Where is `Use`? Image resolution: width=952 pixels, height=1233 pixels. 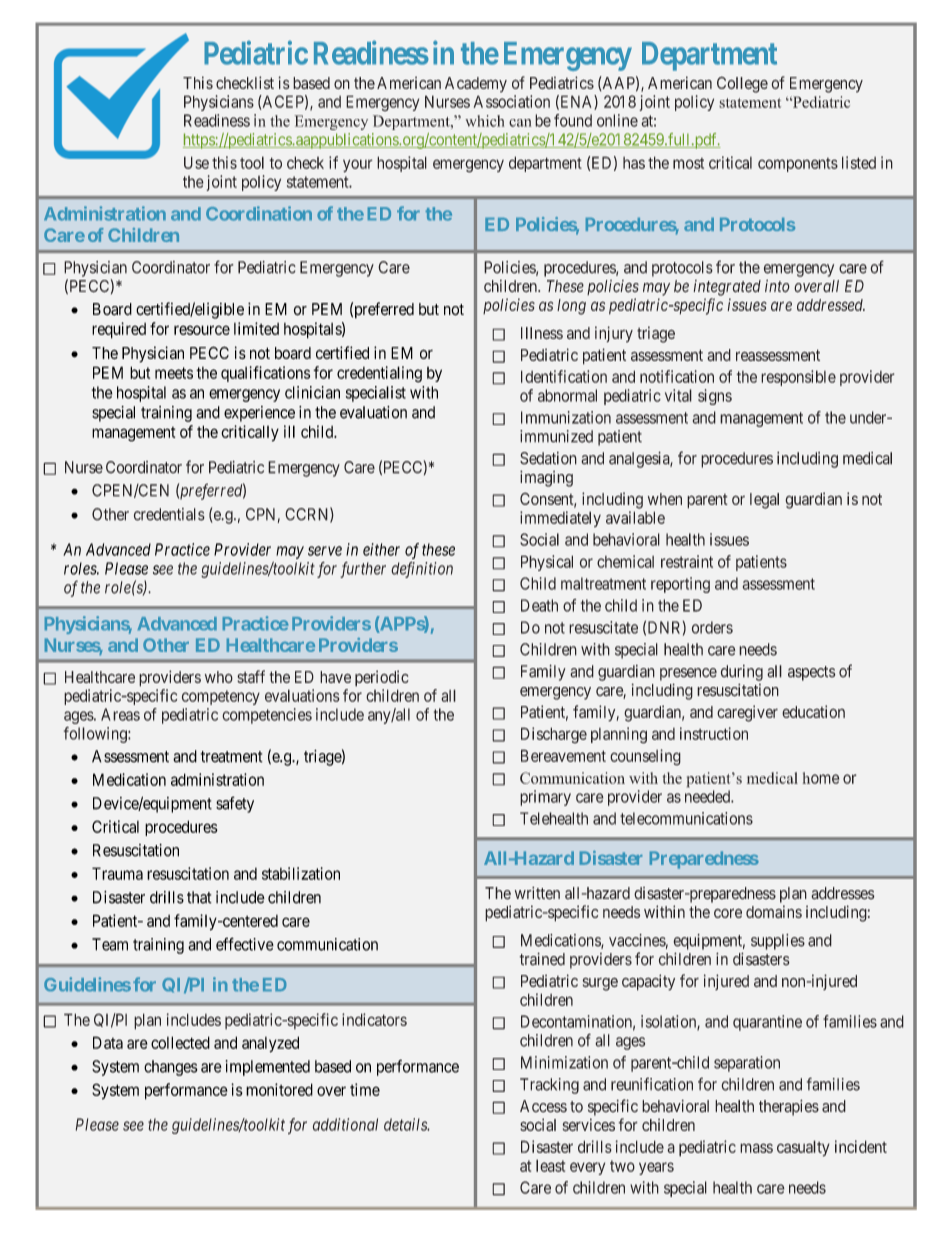
Use is located at coordinates (196, 162).
